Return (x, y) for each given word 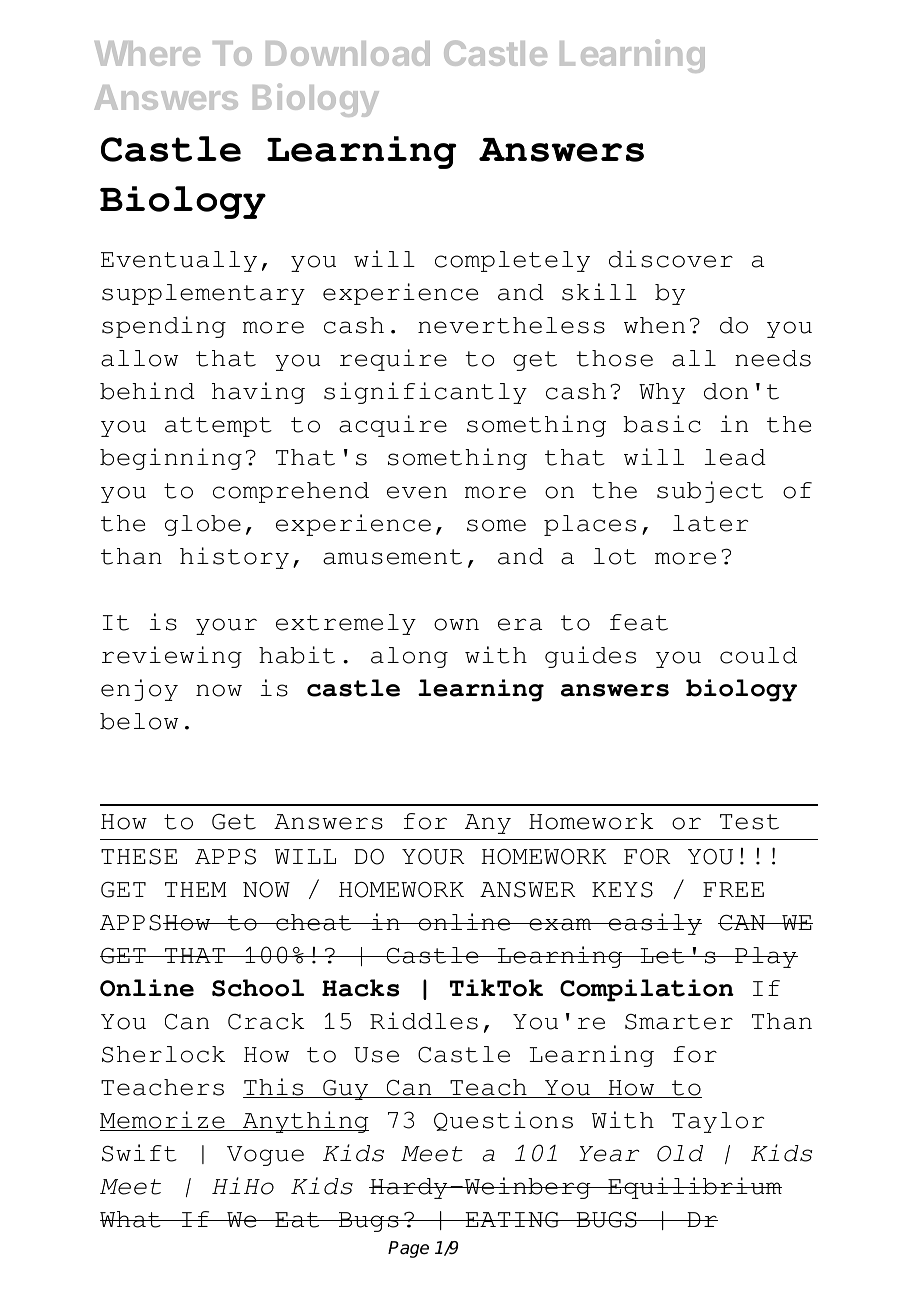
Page (408, 1249)
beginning (171, 459)
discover (671, 259)
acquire (393, 426)
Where (147, 53)
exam (560, 924)
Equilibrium (694, 1188)
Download (348, 53)
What (131, 1219)
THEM (196, 889)
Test (749, 822)
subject (710, 492)
